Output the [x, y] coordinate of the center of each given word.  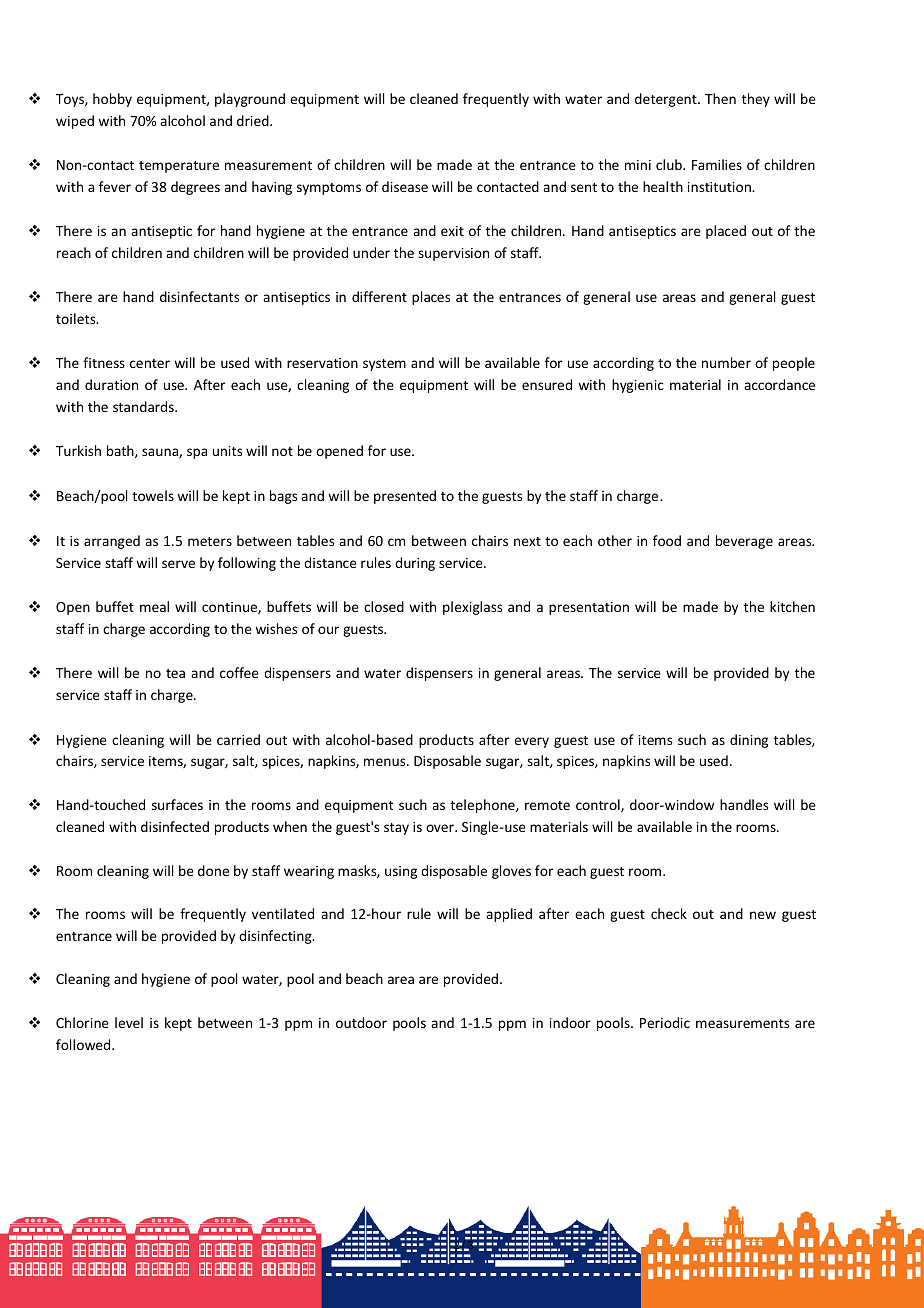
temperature [179, 167]
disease [405, 186]
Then [720, 98]
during [415, 564]
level [129, 1022]
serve [178, 564]
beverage [744, 542]
